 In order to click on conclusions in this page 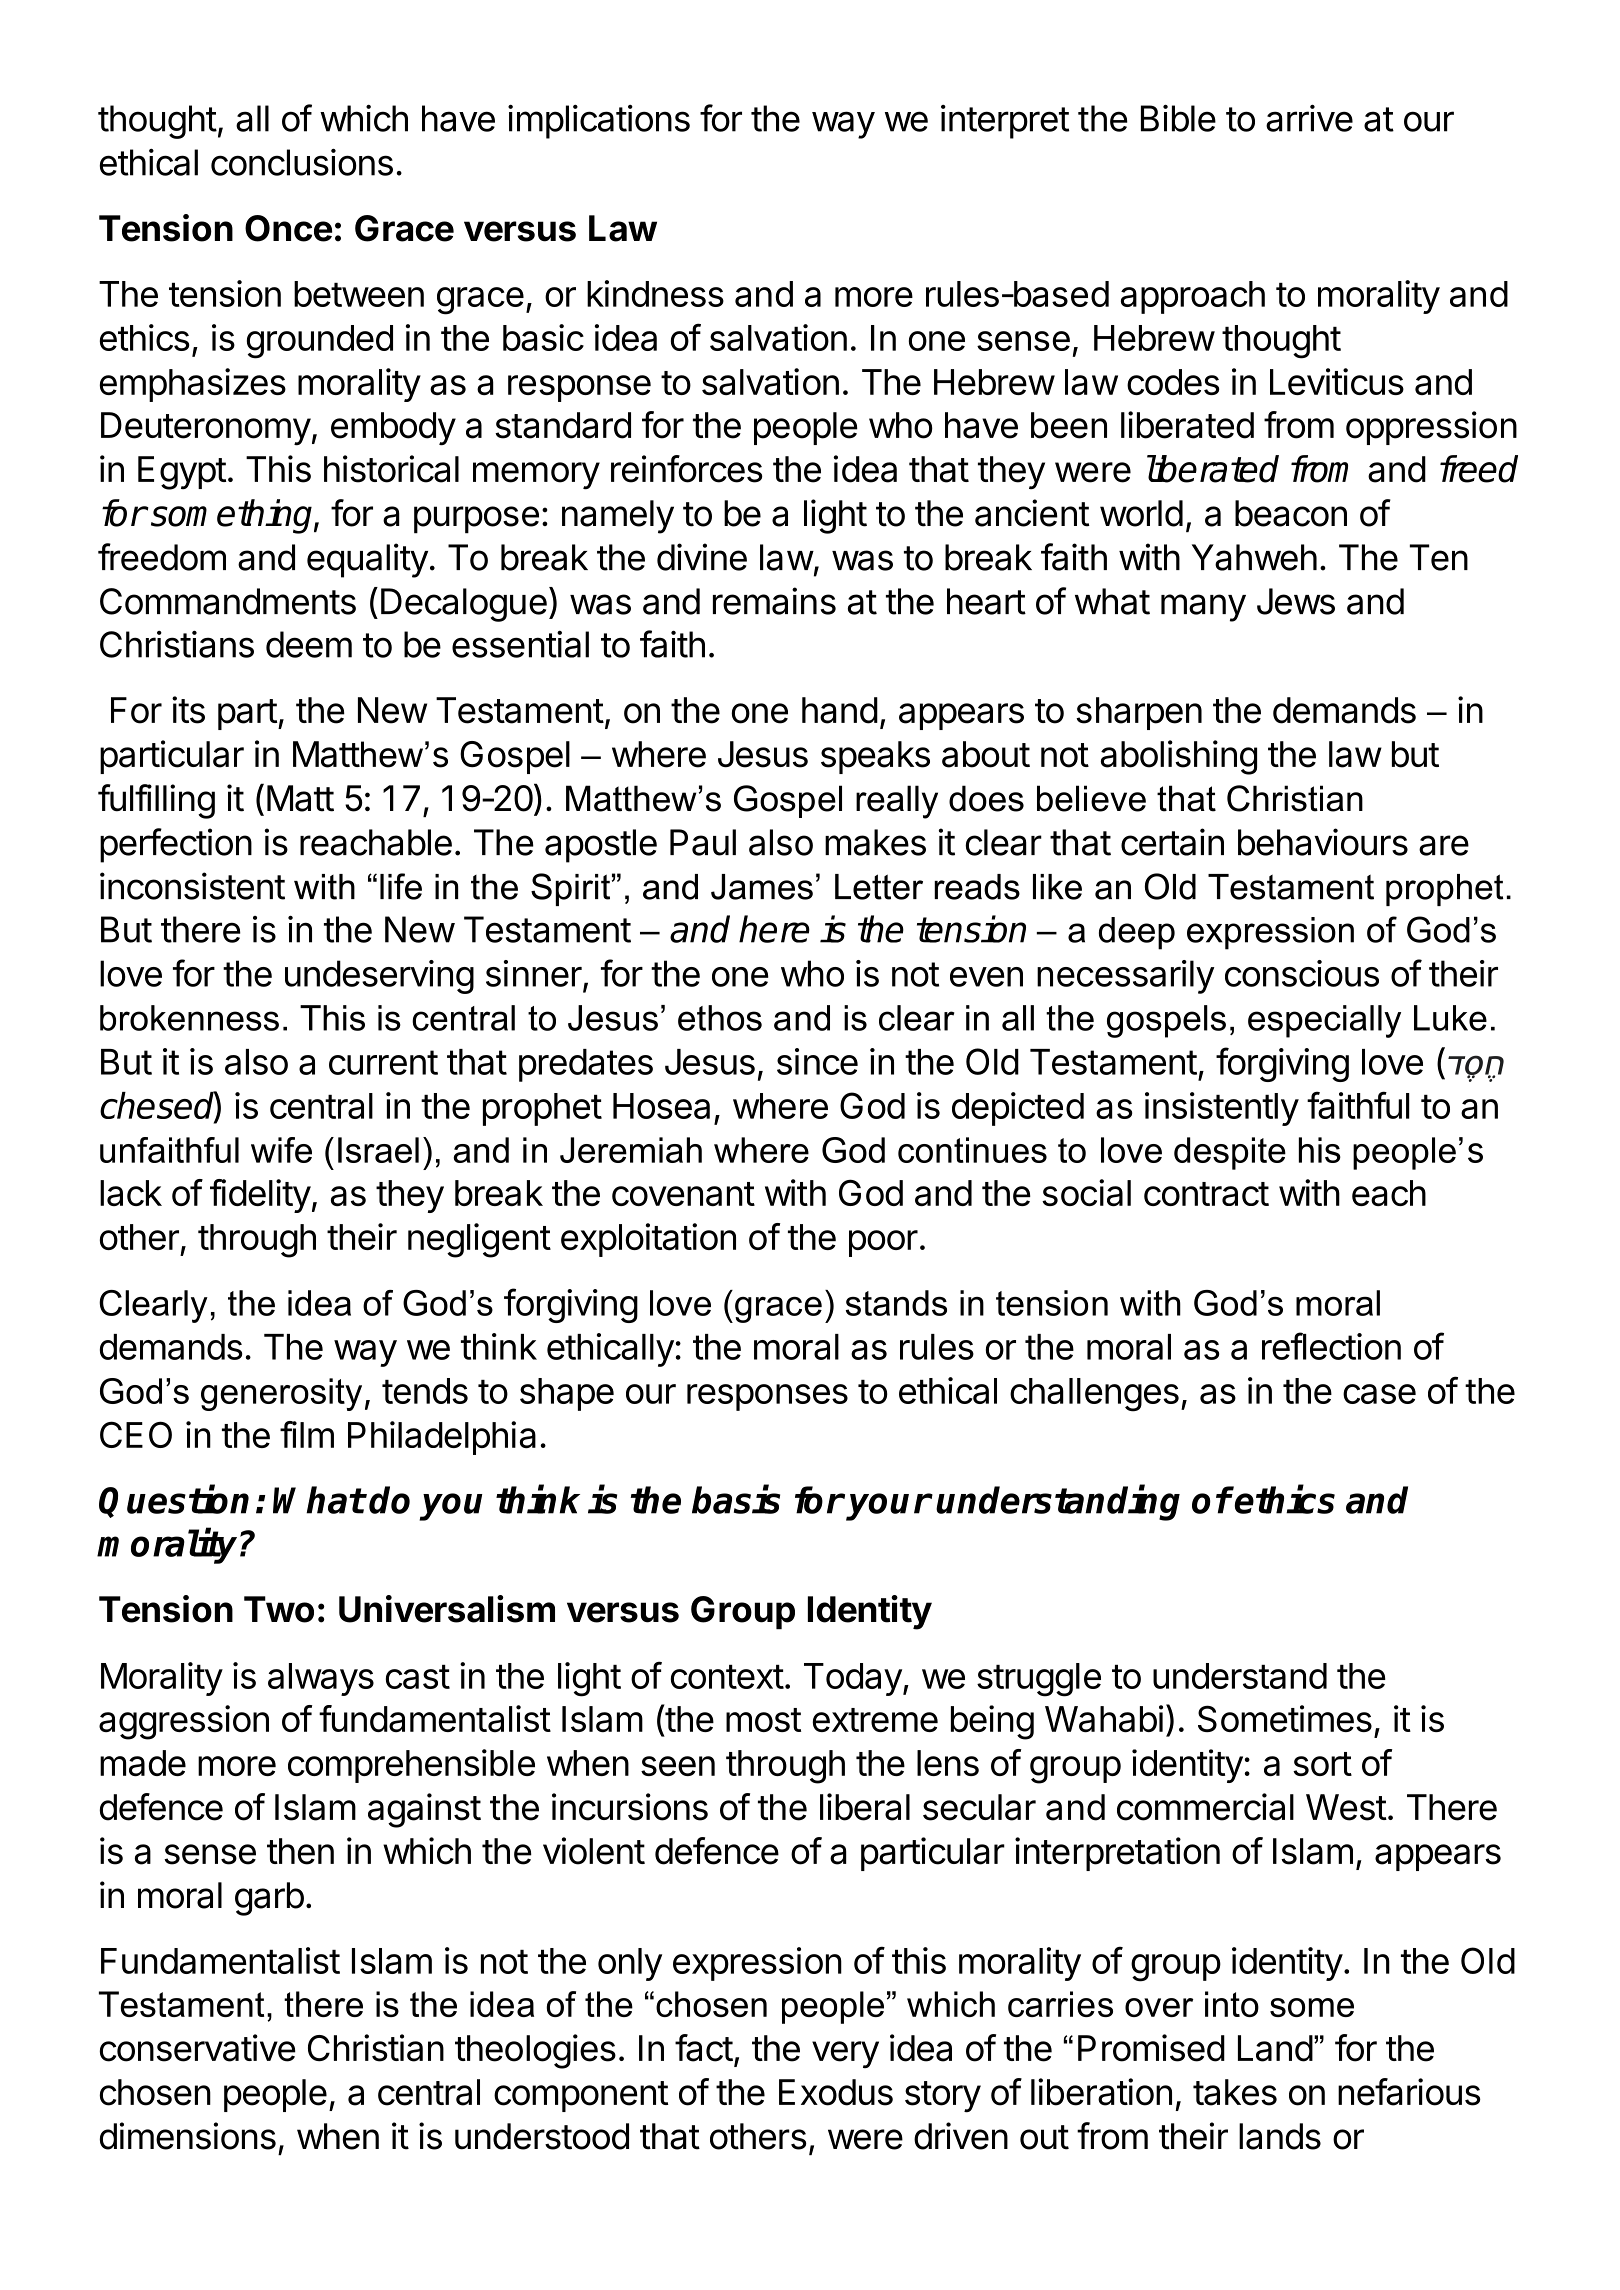, I will do `click(302, 162)`.
